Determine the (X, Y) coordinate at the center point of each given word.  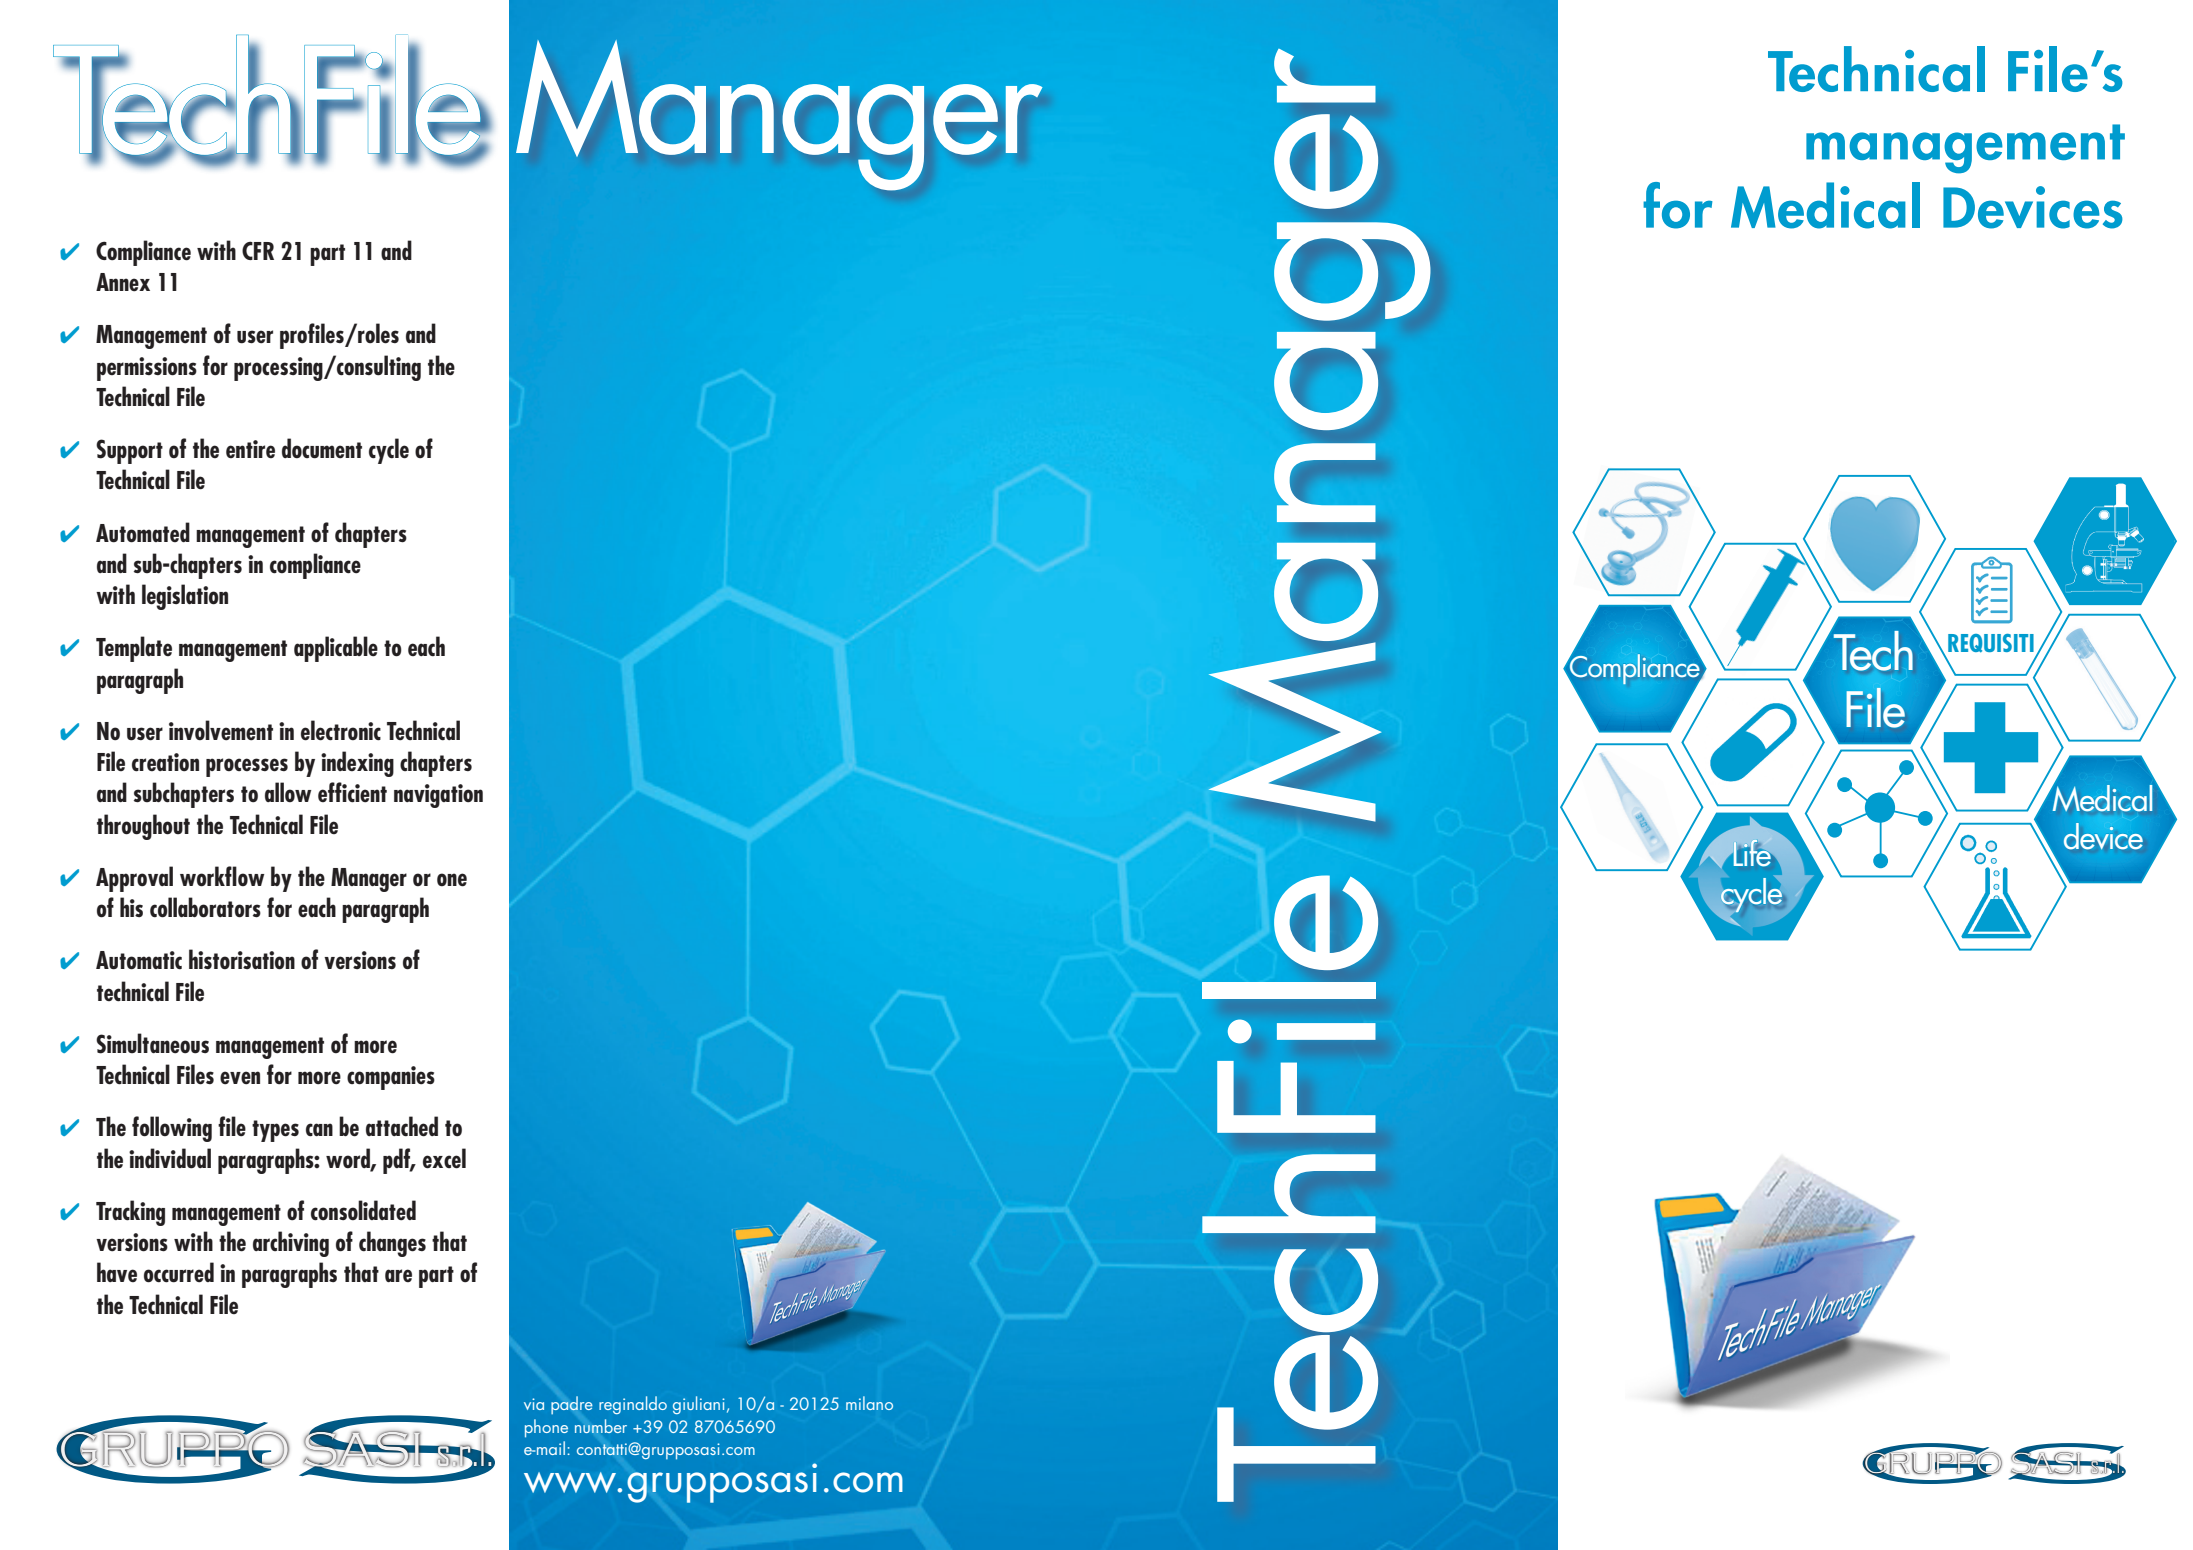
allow (288, 792)
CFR (258, 250)
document (322, 448)
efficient (352, 792)
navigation (438, 796)
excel (444, 1158)
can (319, 1130)
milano (869, 1403)
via (534, 1404)
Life (1754, 853)
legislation (185, 597)
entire (250, 449)
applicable (336, 649)
